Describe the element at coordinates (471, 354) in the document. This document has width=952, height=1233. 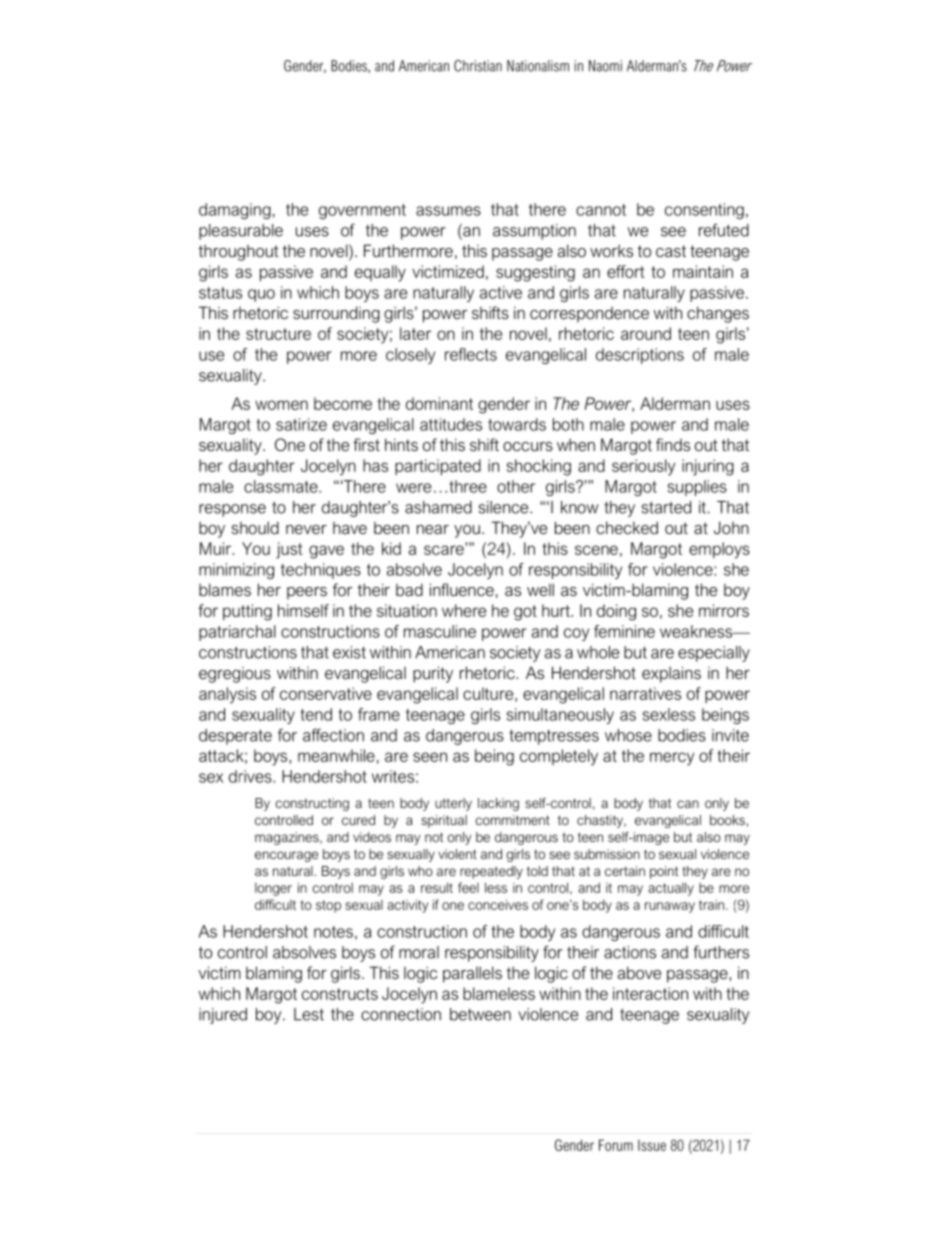
I see `reflects` at that location.
